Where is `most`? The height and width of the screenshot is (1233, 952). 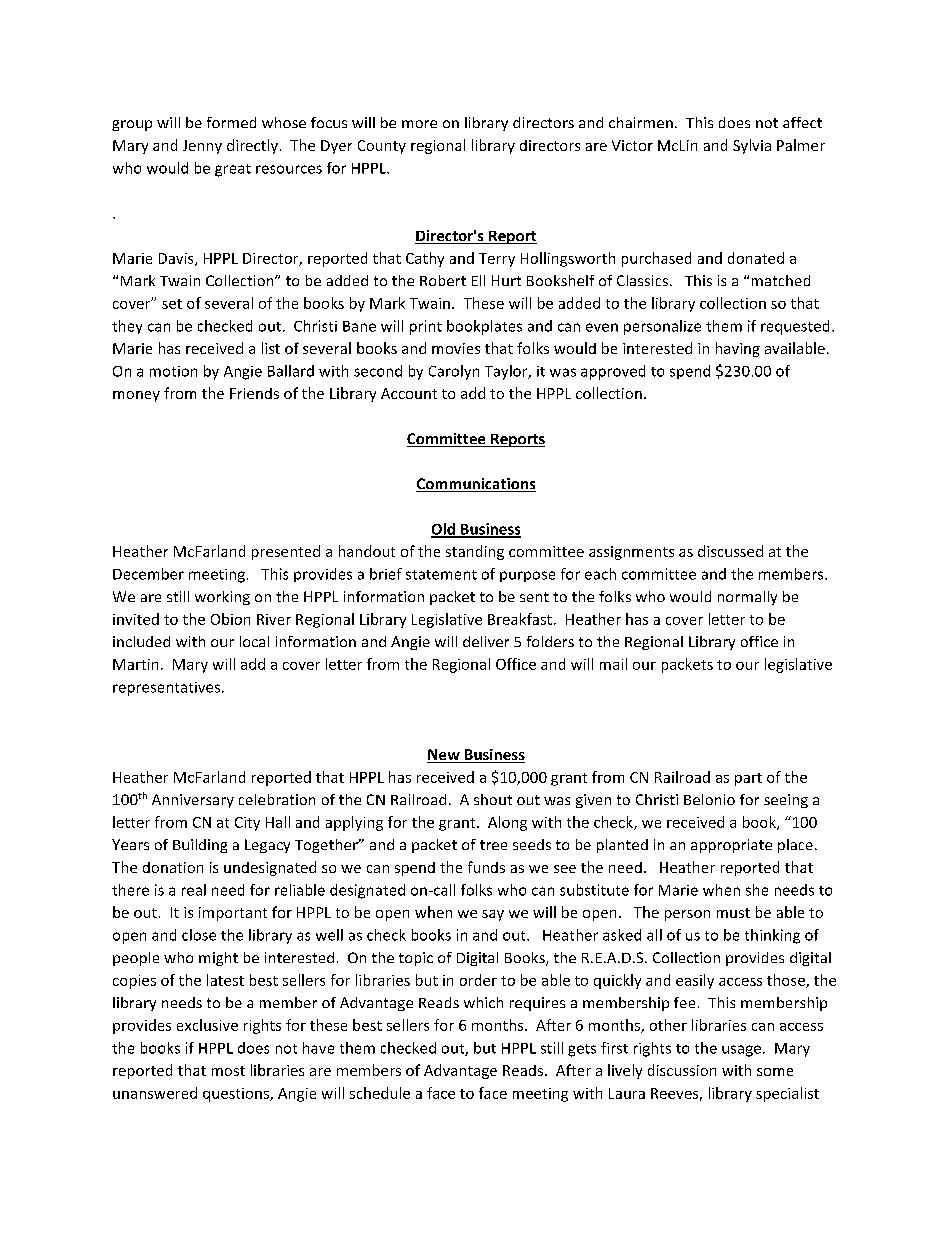 most is located at coordinates (228, 1071).
